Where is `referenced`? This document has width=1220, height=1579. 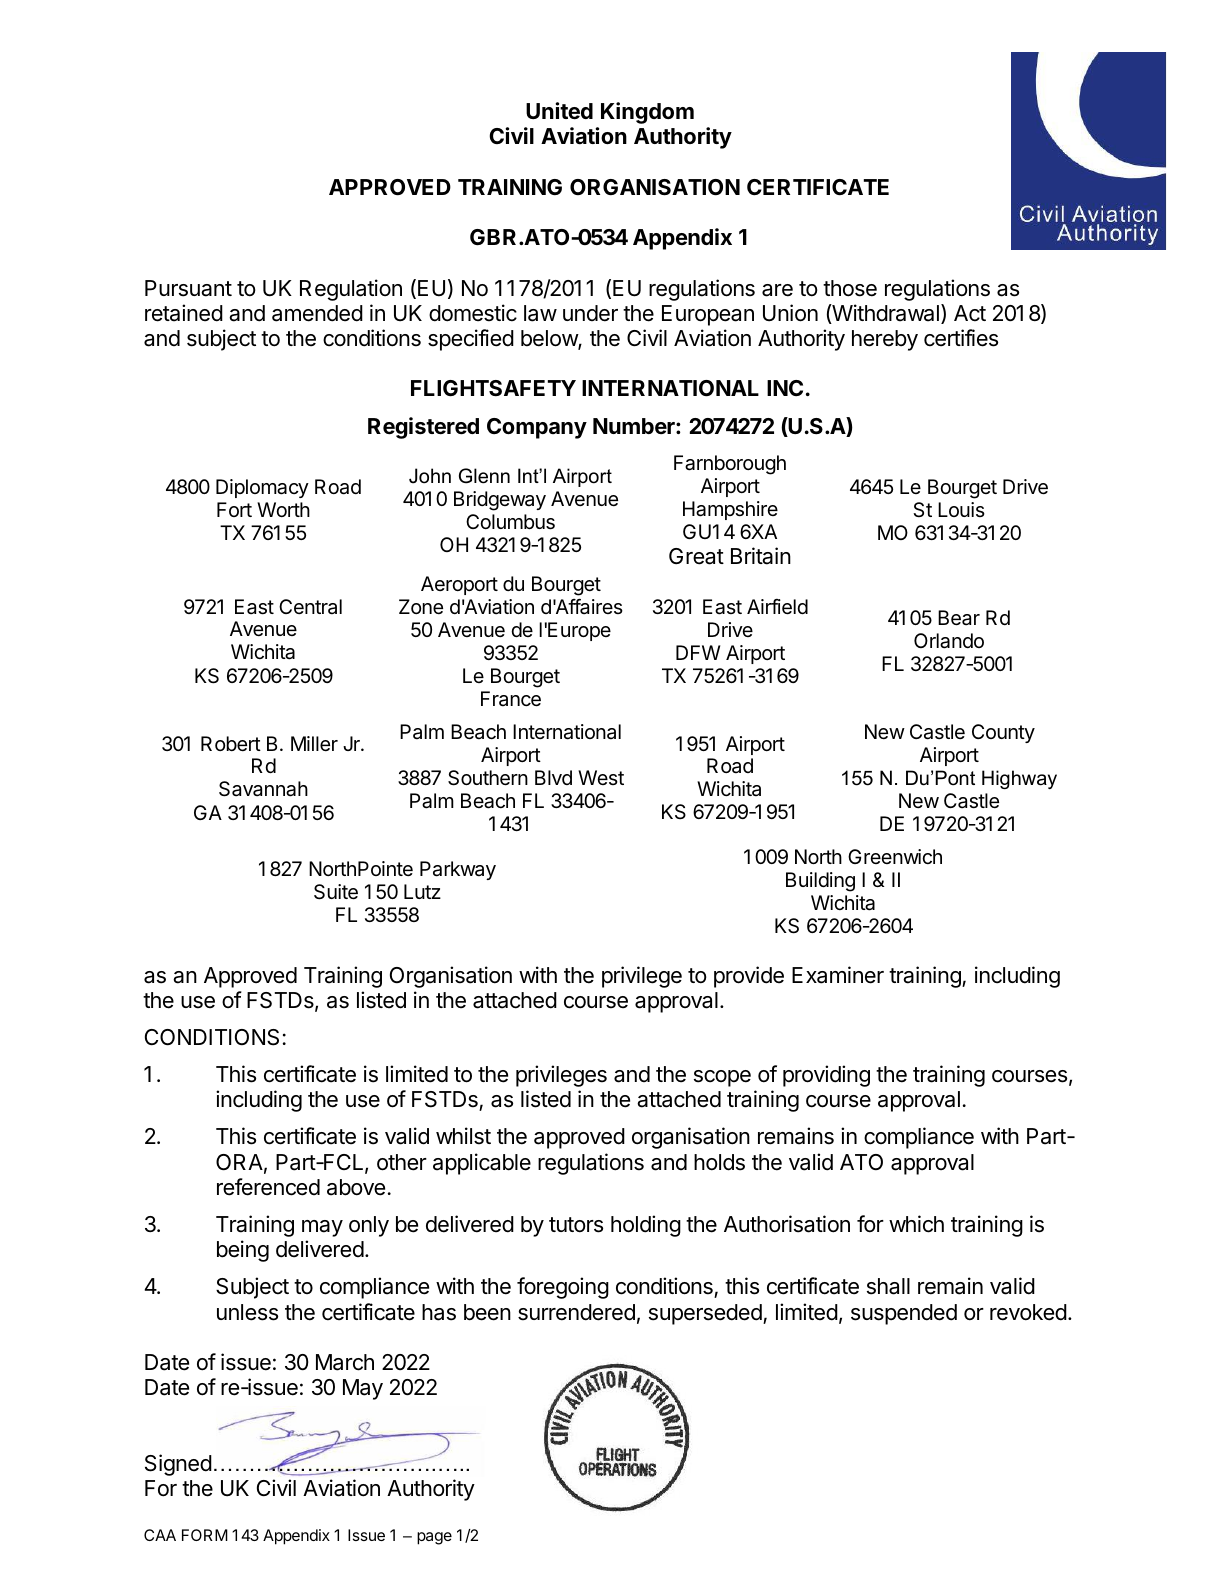 referenced is located at coordinates (268, 1187).
